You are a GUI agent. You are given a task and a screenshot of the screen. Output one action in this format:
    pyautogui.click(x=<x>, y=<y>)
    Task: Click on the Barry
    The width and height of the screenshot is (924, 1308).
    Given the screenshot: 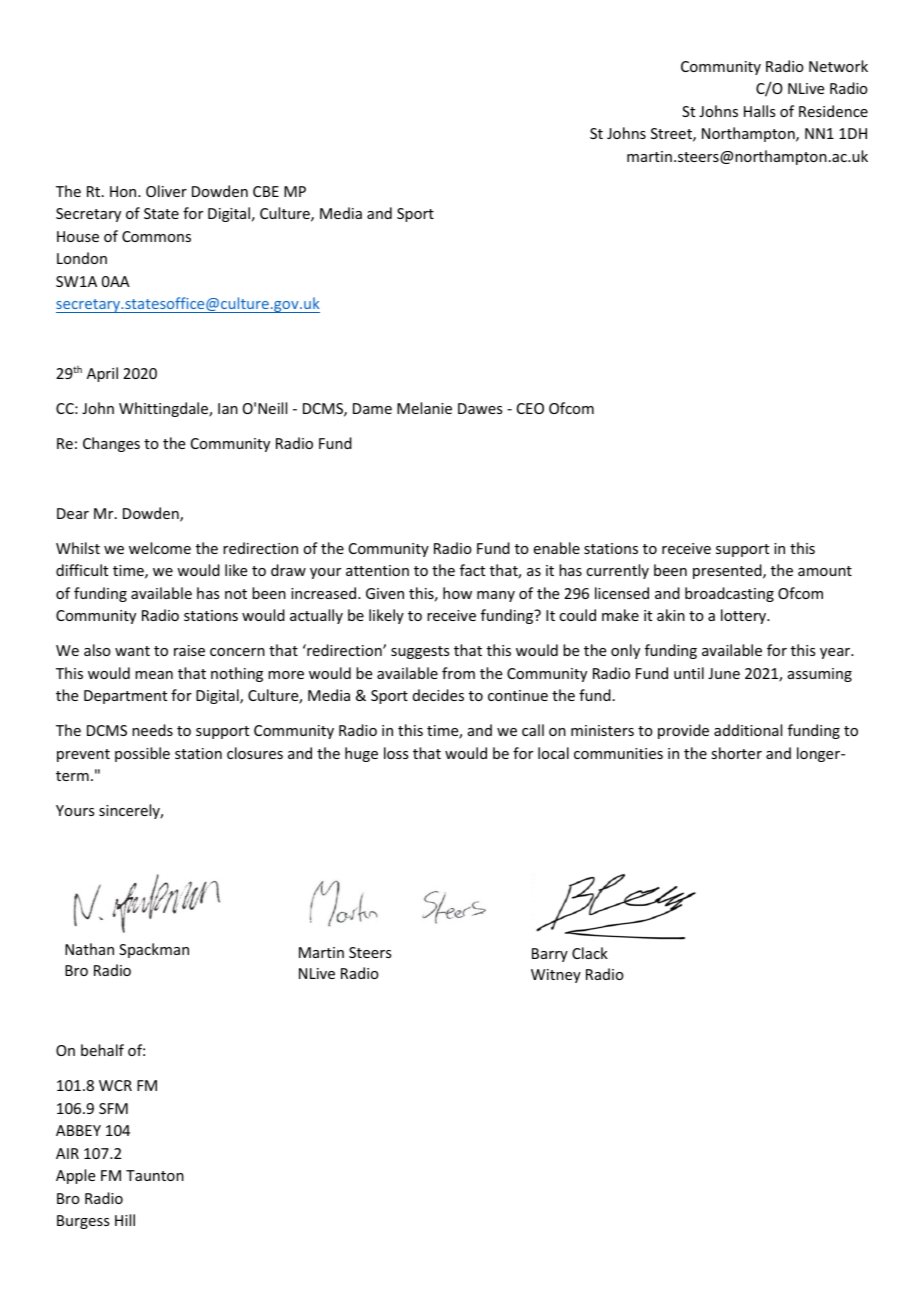 What is the action you would take?
    pyautogui.click(x=550, y=955)
